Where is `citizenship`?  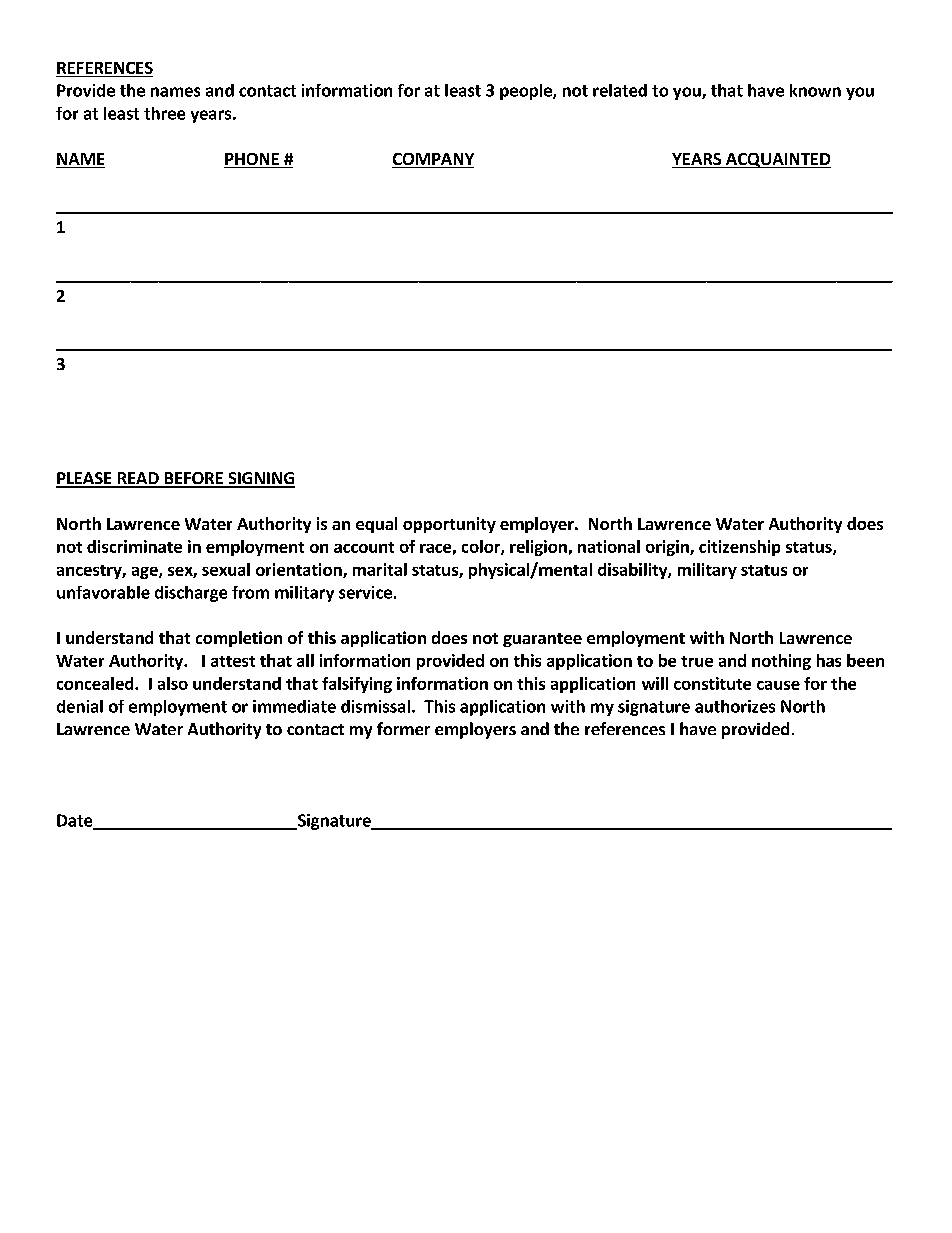
citizenship is located at coordinates (739, 548).
